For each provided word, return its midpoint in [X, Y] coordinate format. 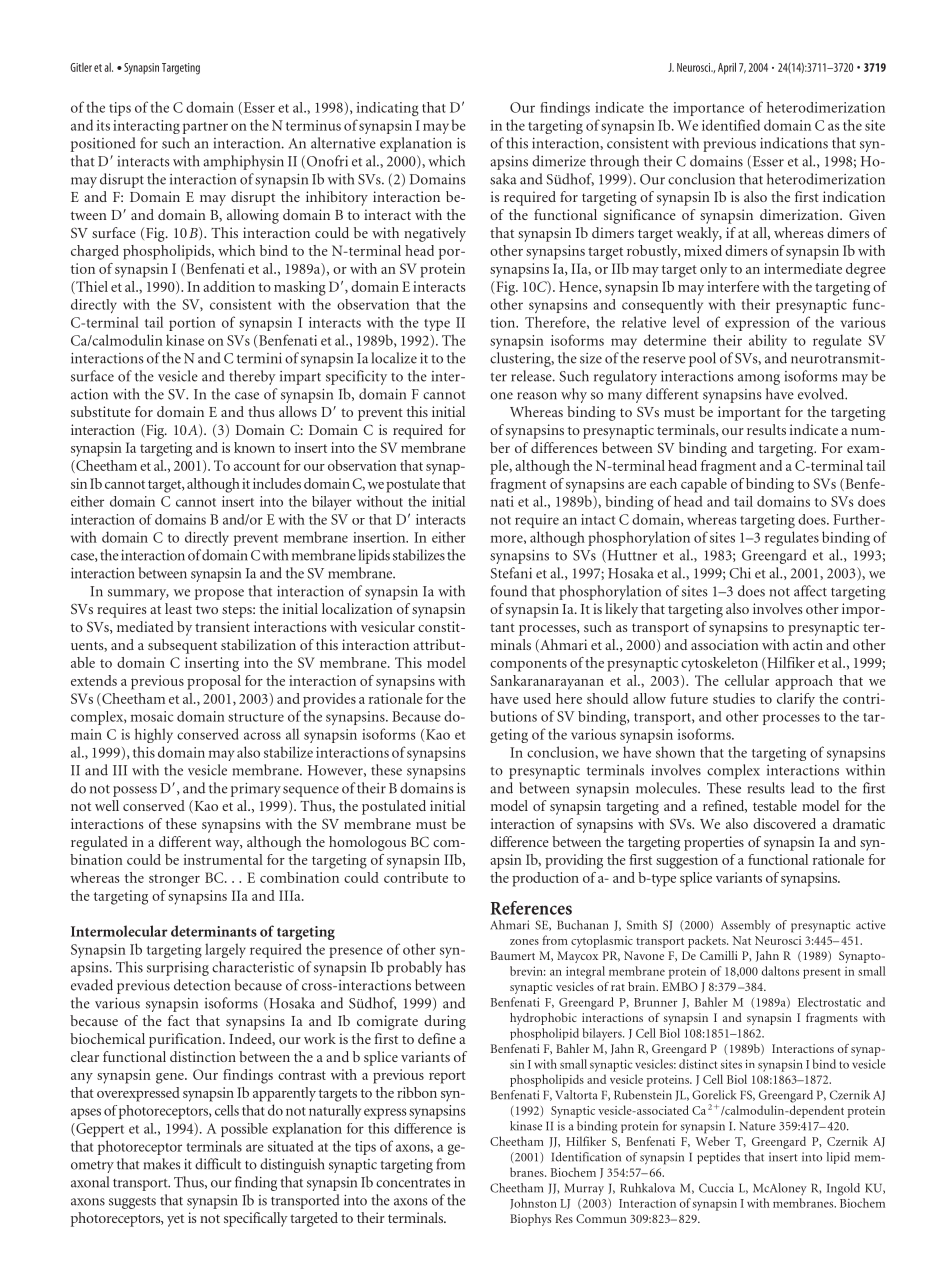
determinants [214, 931]
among [759, 379]
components [528, 665]
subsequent [182, 646]
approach [804, 682]
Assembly [746, 926]
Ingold [843, 1189]
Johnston [533, 1203]
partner [205, 128]
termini [259, 358]
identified [731, 125]
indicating [388, 109]
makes [162, 1164]
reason [537, 396]
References [531, 908]
